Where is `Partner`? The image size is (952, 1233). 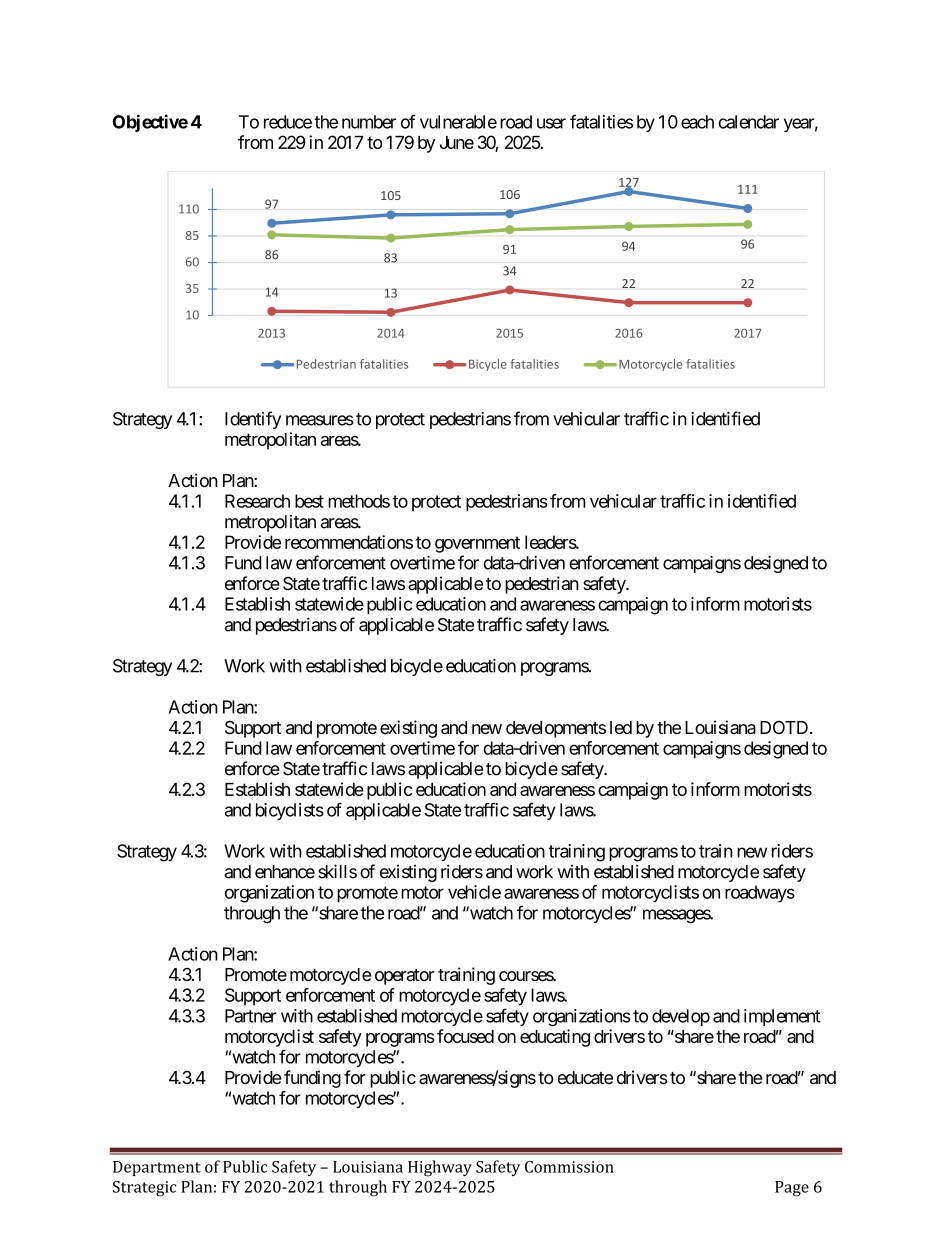 Partner is located at coordinates (251, 1016).
